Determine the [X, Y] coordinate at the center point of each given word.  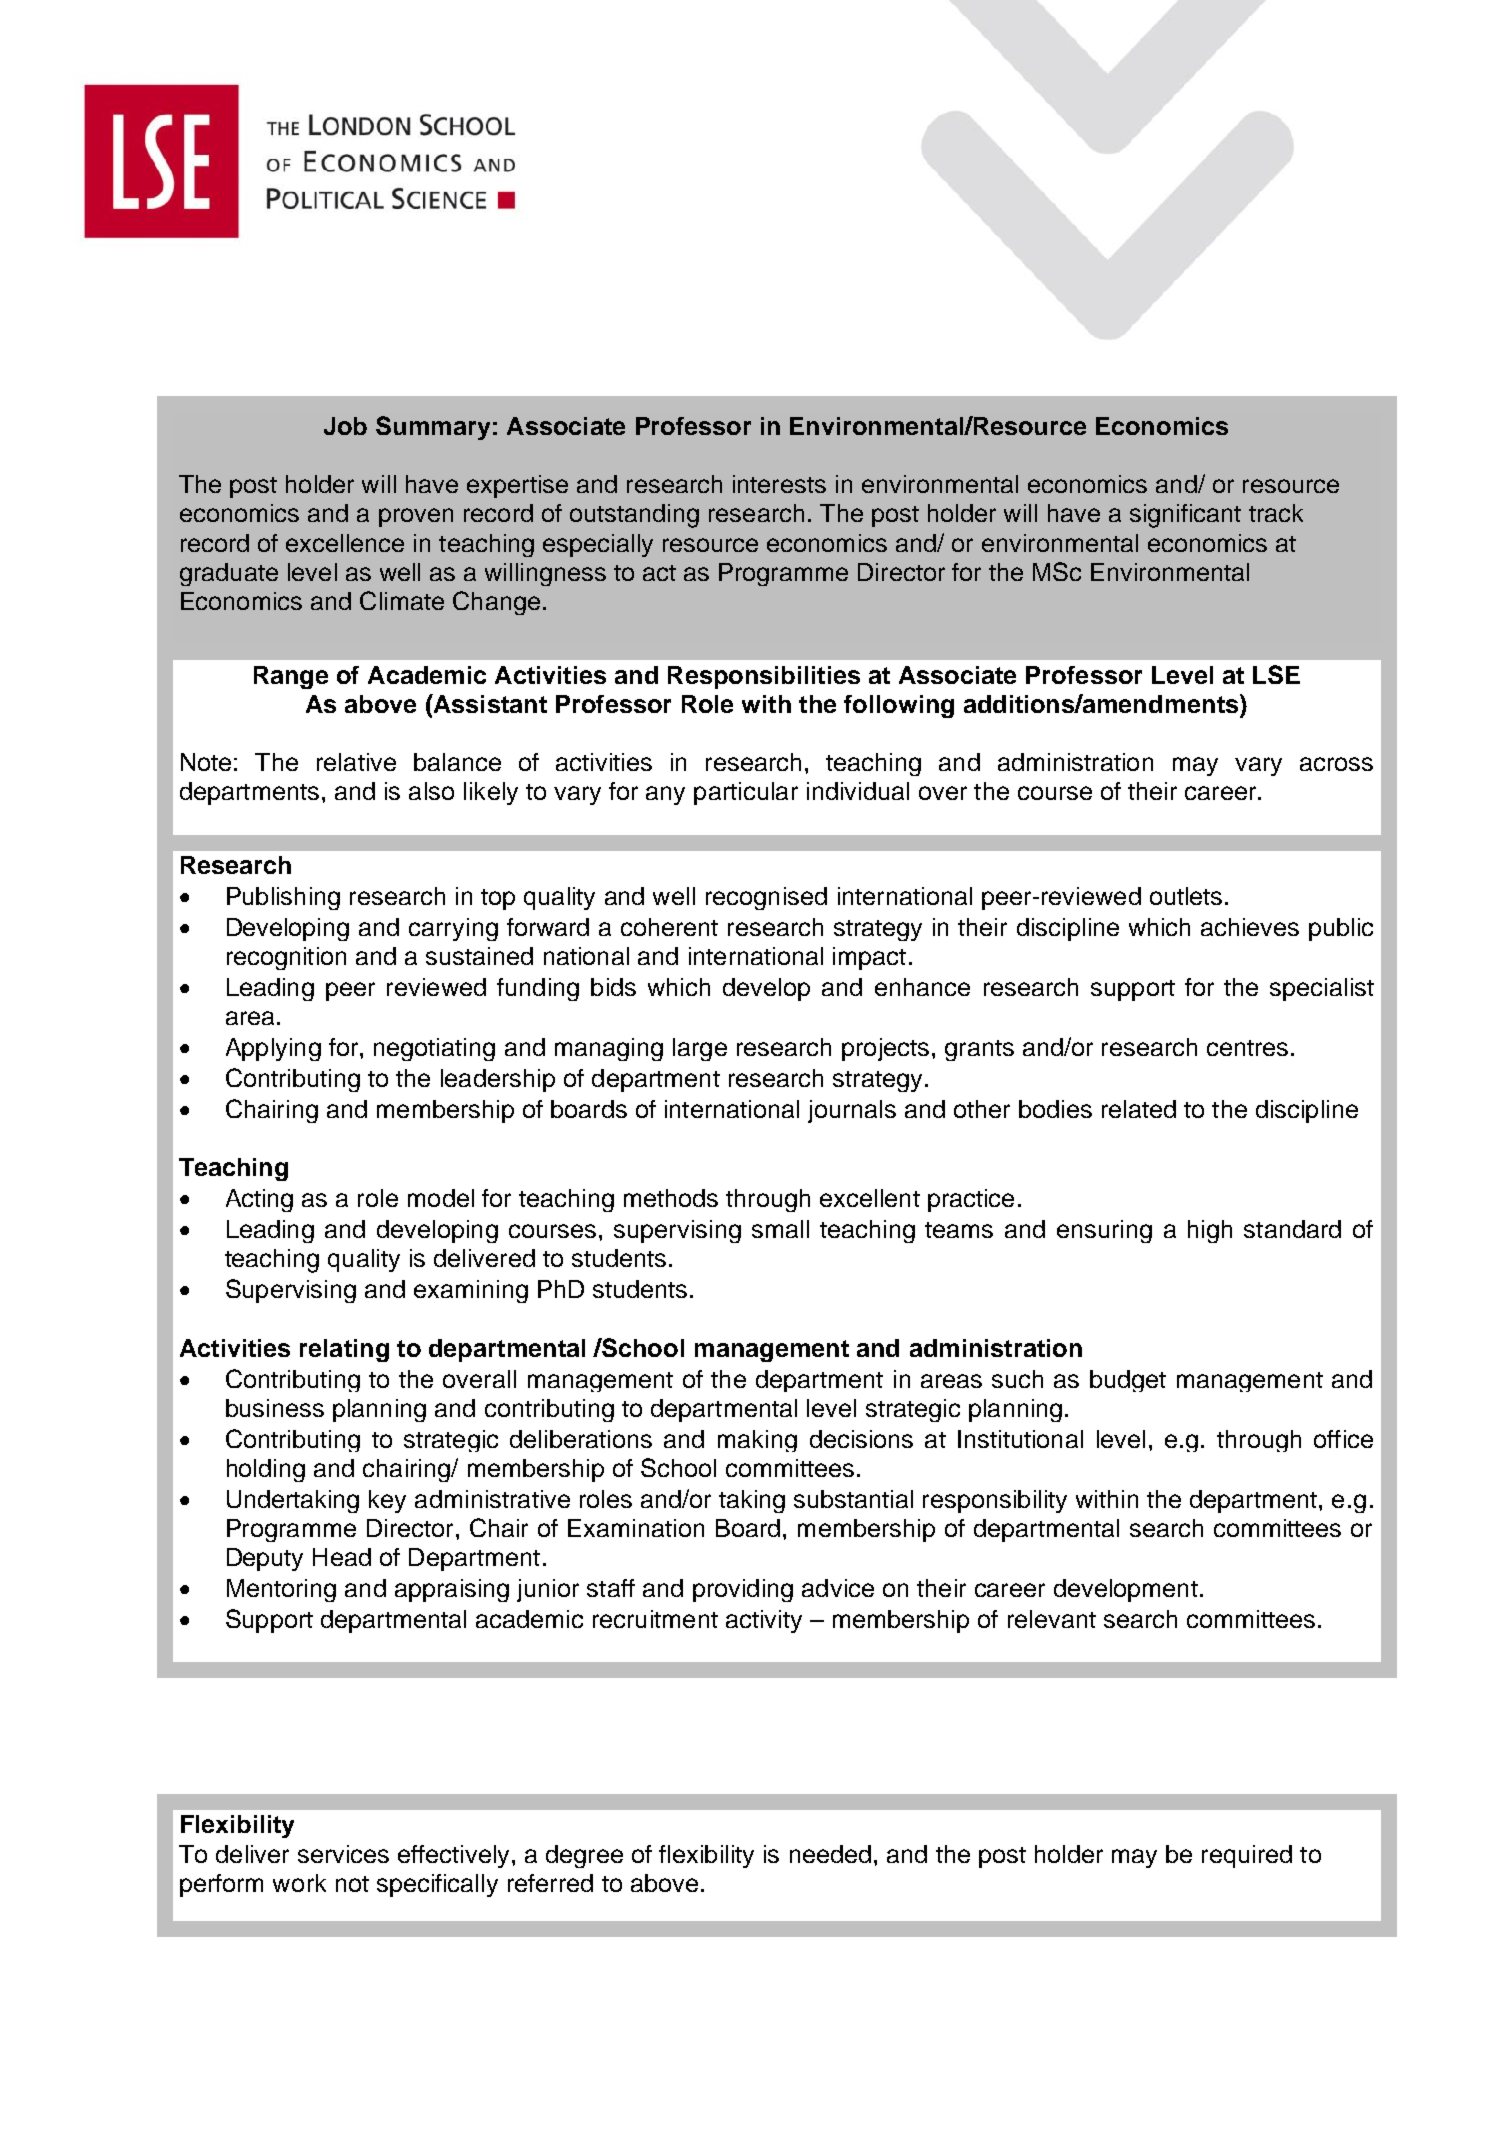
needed [830, 1854]
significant [1185, 516]
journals [852, 1111]
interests [779, 484]
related [1139, 1109]
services [343, 1854]
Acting [259, 1200]
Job [345, 426]
